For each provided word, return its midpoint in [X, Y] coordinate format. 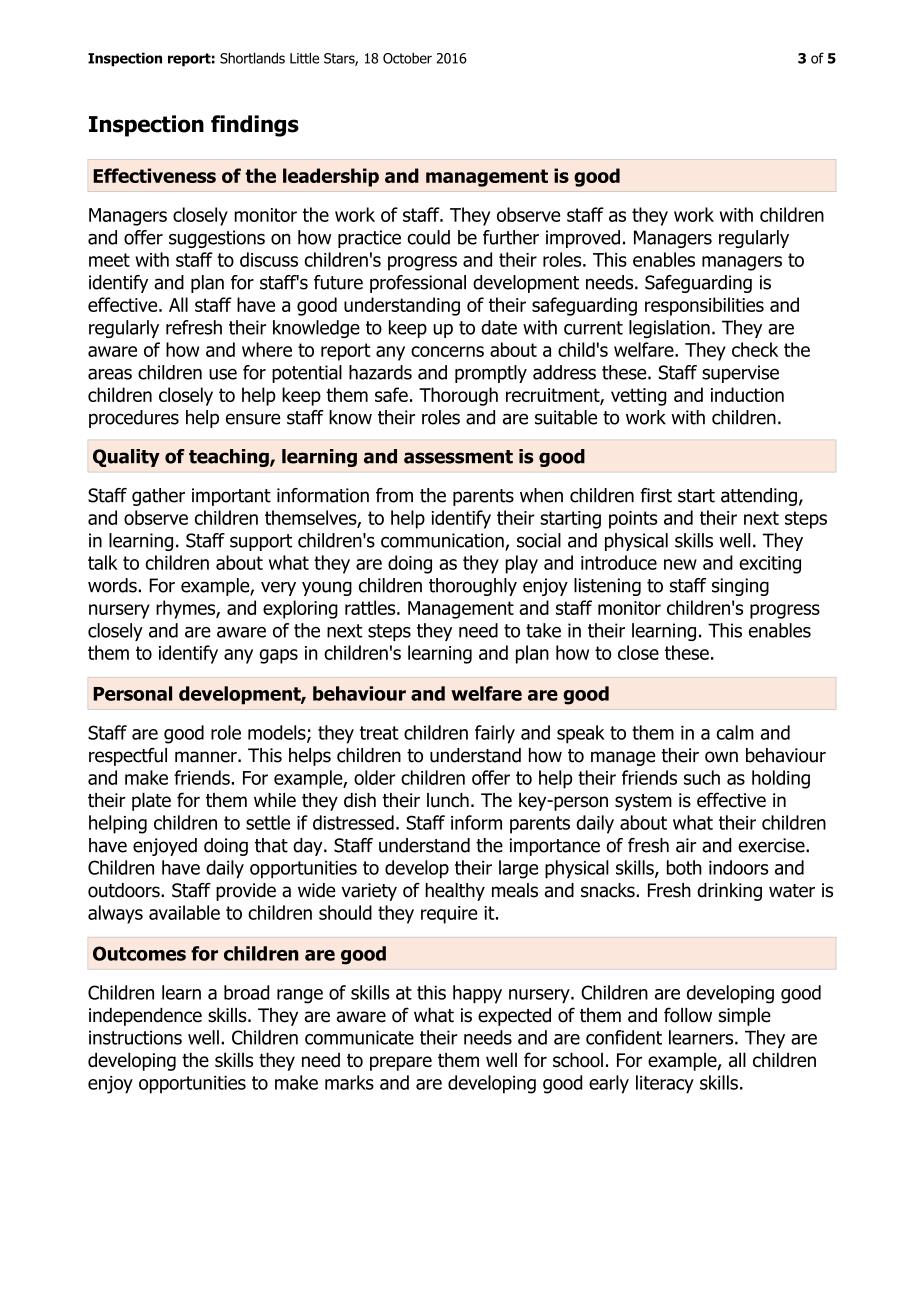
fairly [495, 734]
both [684, 867]
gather [158, 497]
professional [418, 284]
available [184, 912]
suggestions [217, 239]
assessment [458, 457]
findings [255, 126]
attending [759, 497]
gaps [278, 656]
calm [735, 732]
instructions [135, 1037]
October [407, 58]
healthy [455, 892]
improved [583, 239]
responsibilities [704, 306]
